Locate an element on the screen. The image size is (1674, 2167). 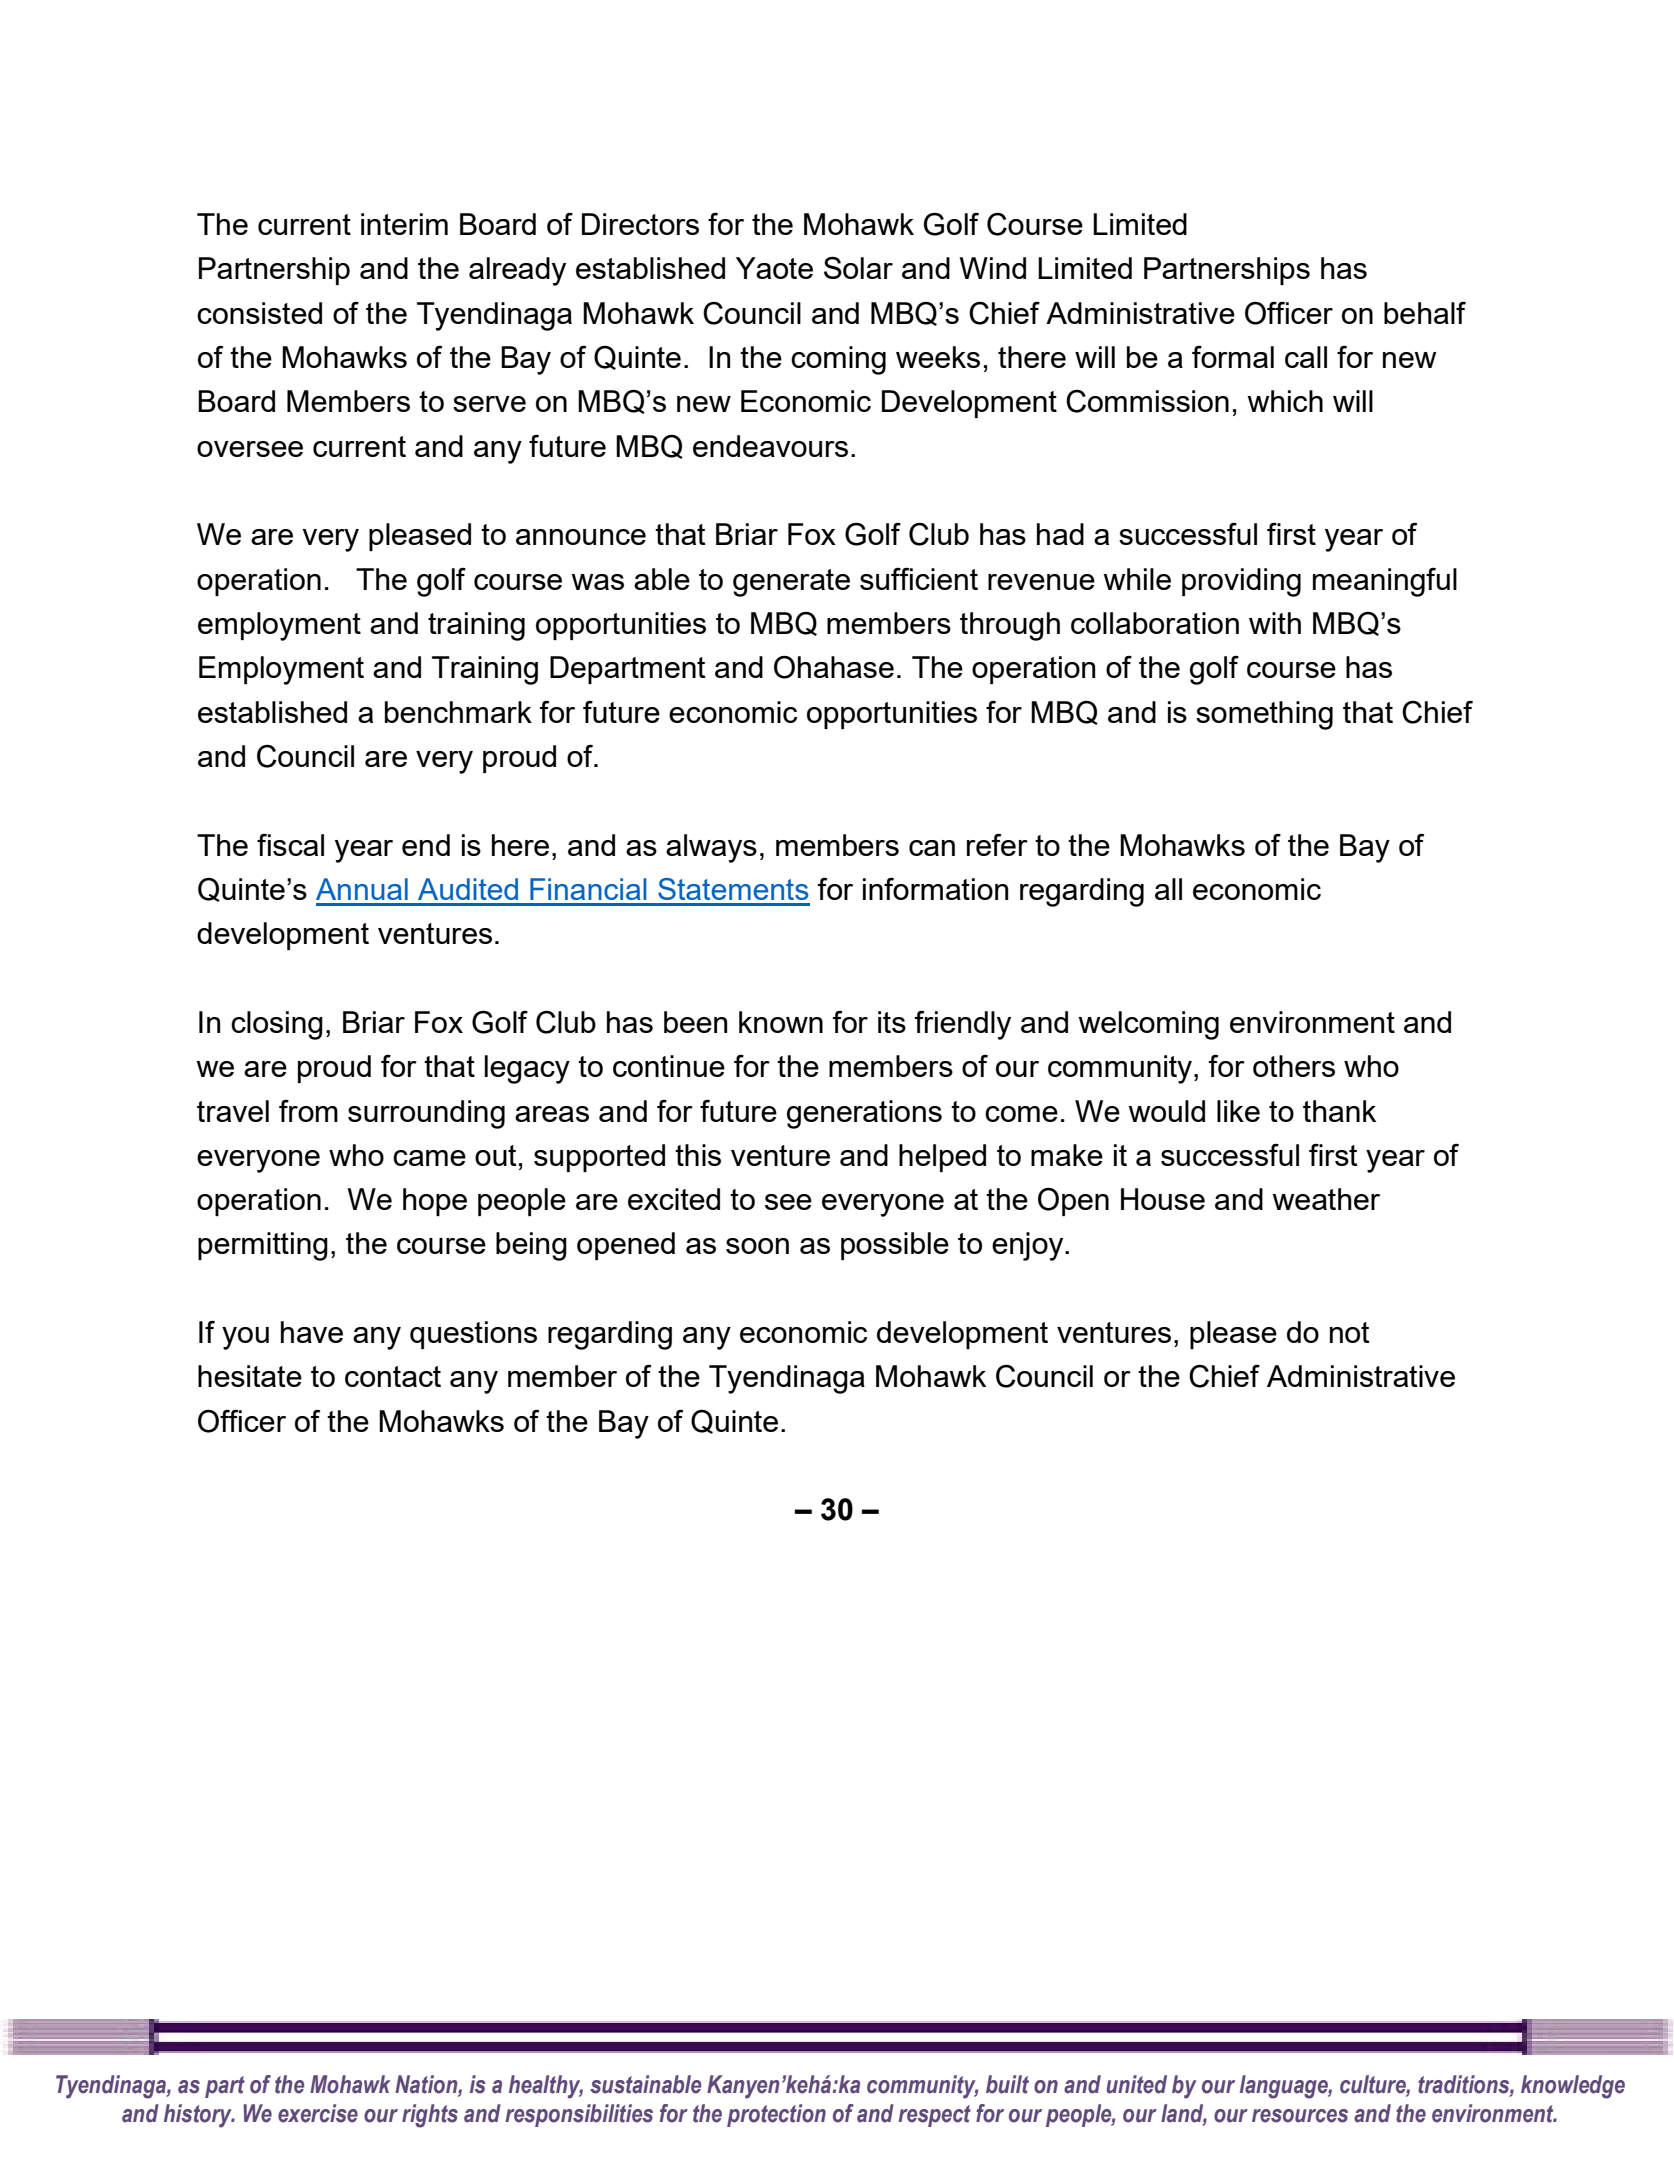
possible is located at coordinates (895, 1246).
